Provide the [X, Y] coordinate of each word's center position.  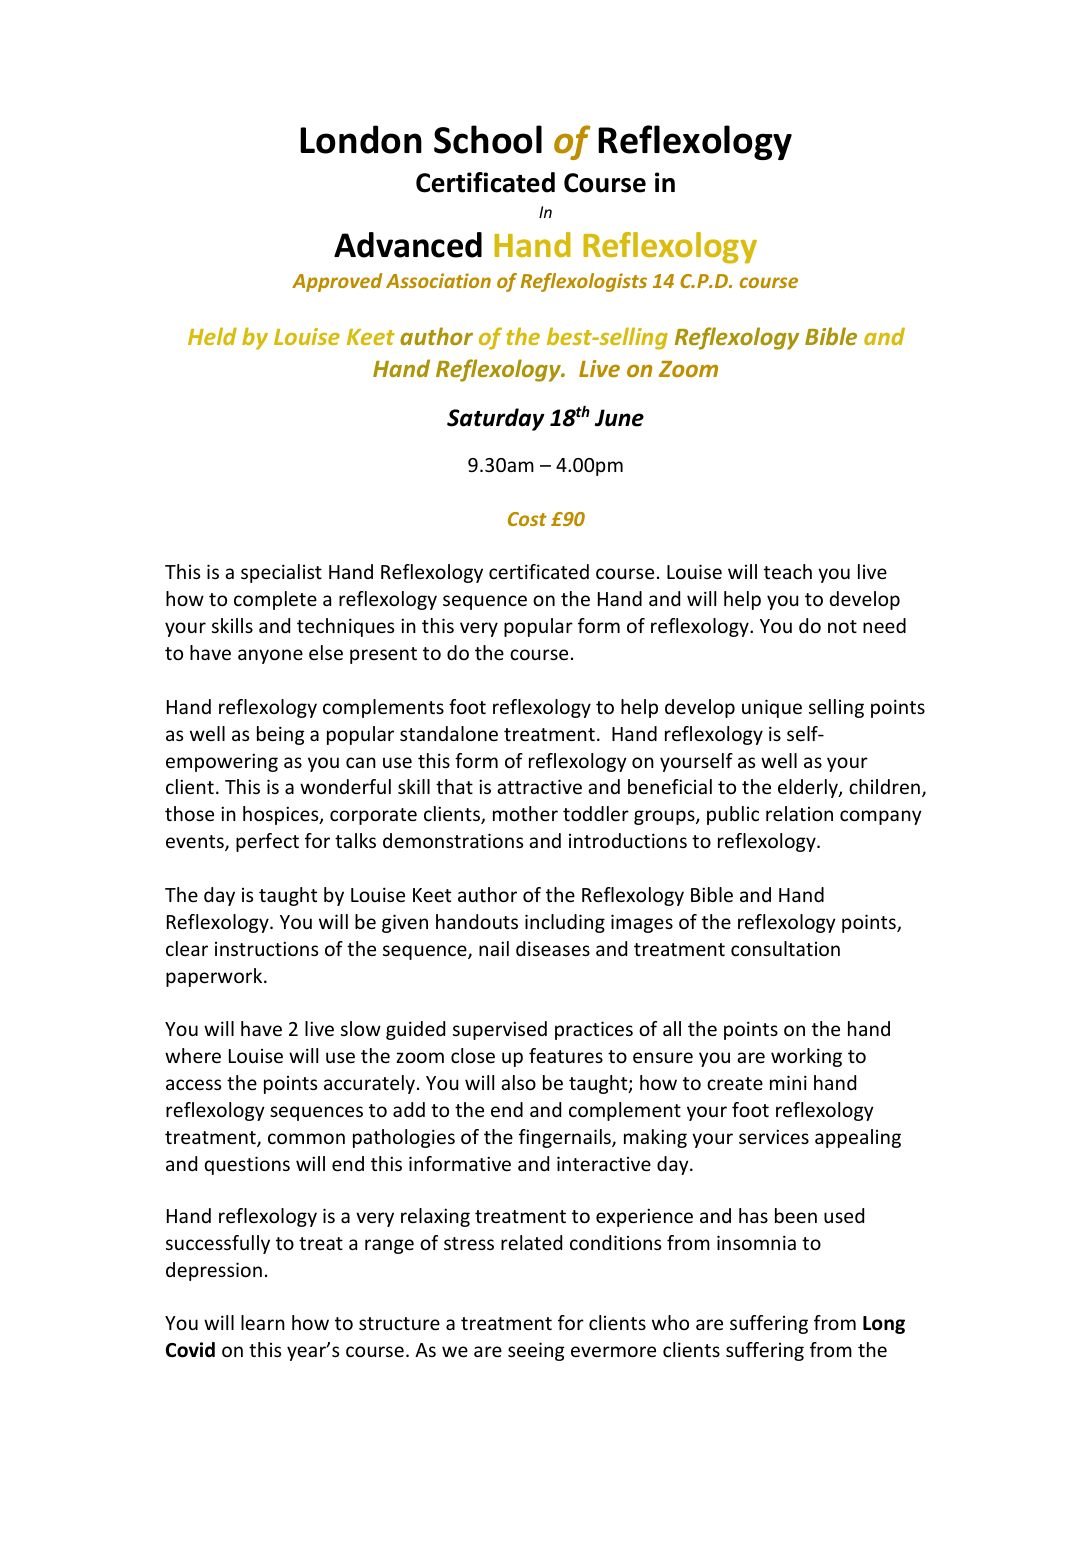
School [488, 139]
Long [884, 1325]
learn [263, 1322]
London [361, 139]
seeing [536, 1351]
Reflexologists [583, 282]
